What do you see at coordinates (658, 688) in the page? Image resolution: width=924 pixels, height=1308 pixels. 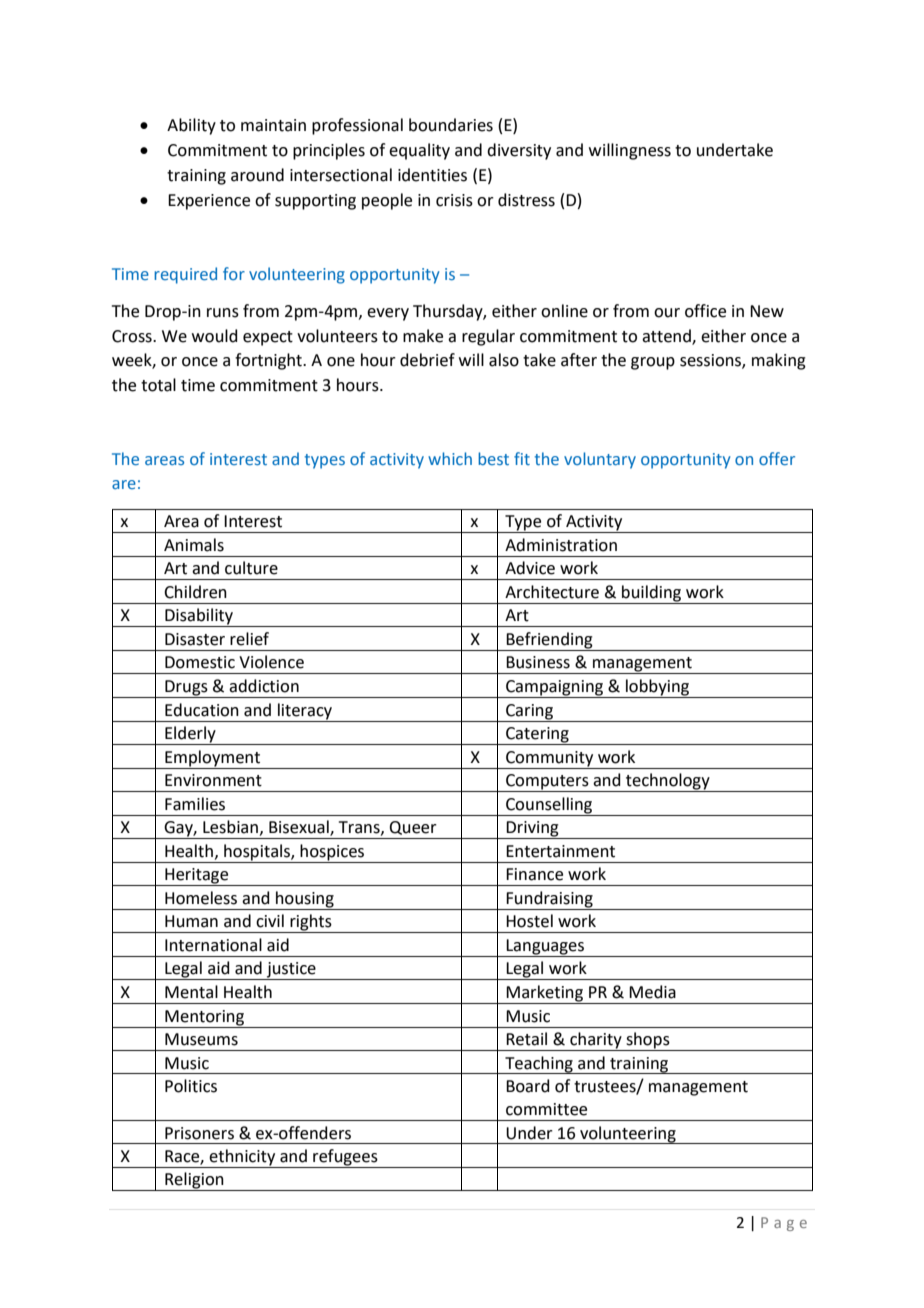 I see `lobbying` at bounding box center [658, 688].
